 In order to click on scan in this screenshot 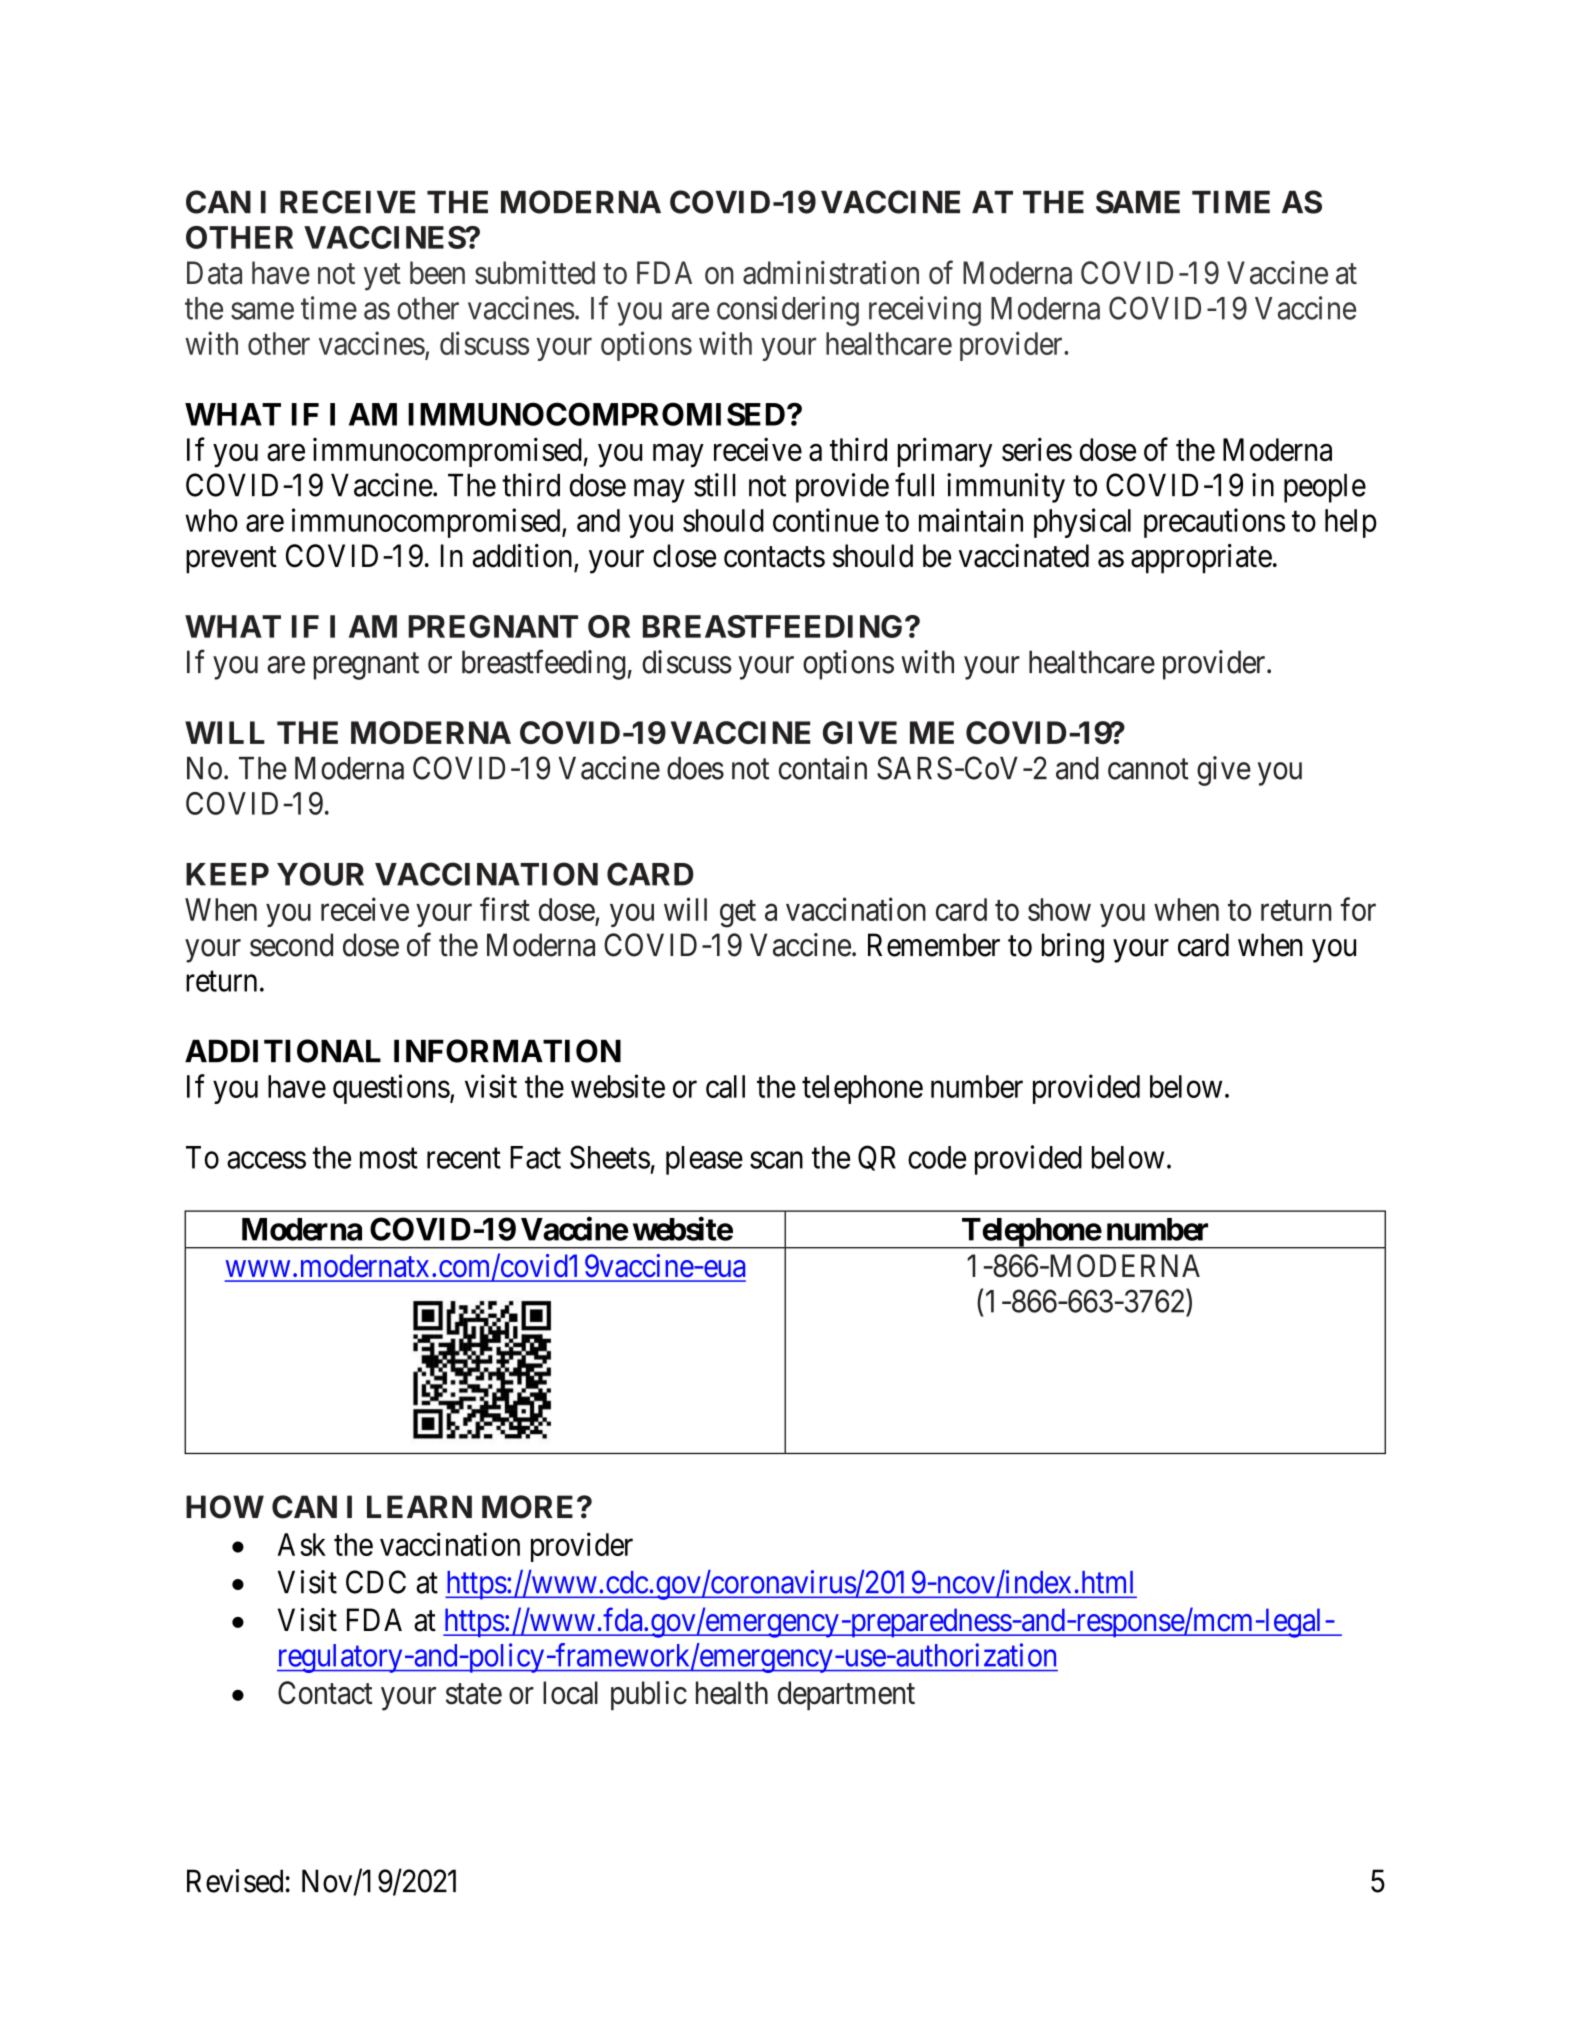, I will do `click(776, 1160)`.
